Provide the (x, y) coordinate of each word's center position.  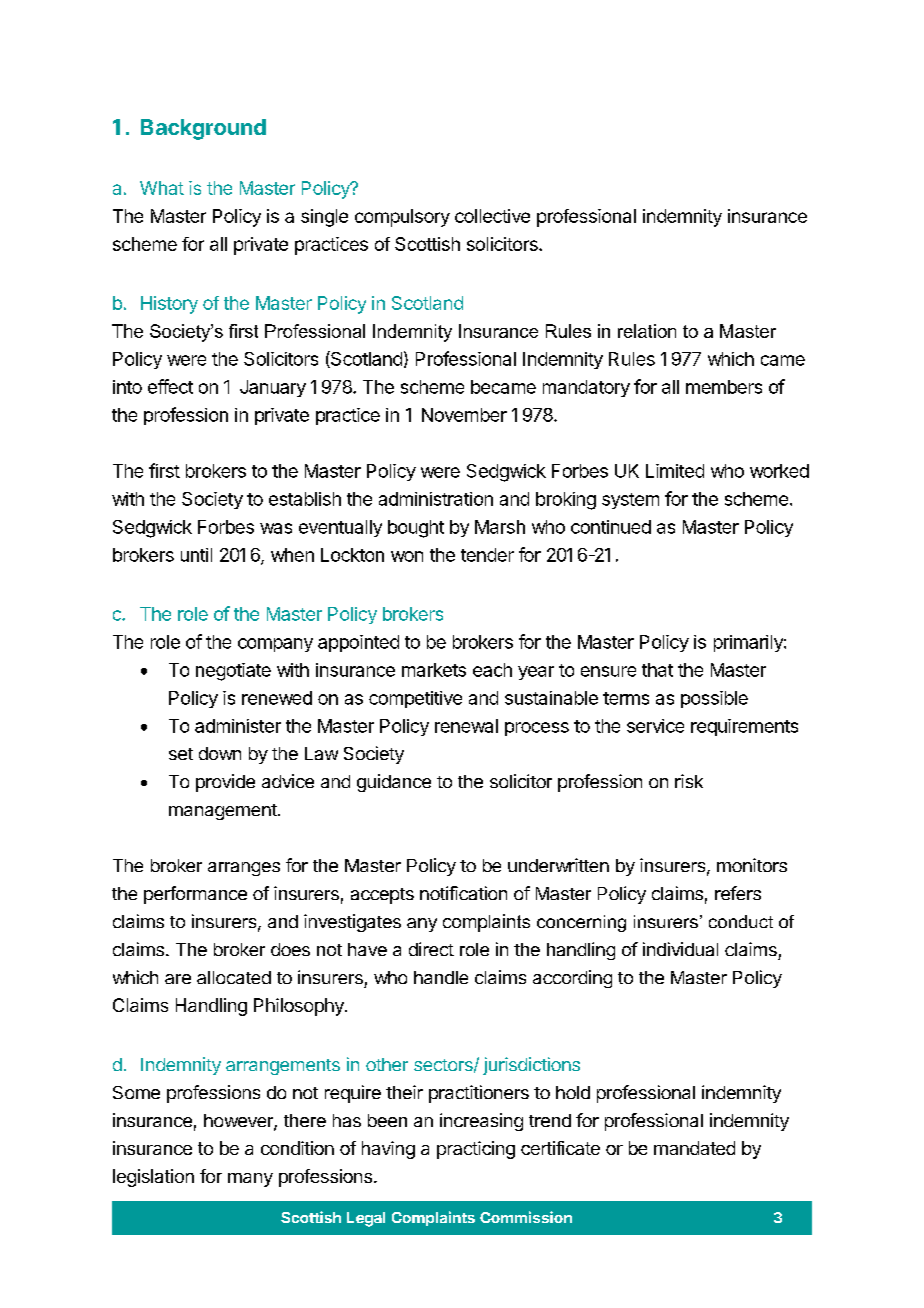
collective (492, 216)
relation (647, 331)
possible (714, 699)
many (250, 1180)
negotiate (233, 672)
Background (203, 129)
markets (434, 670)
